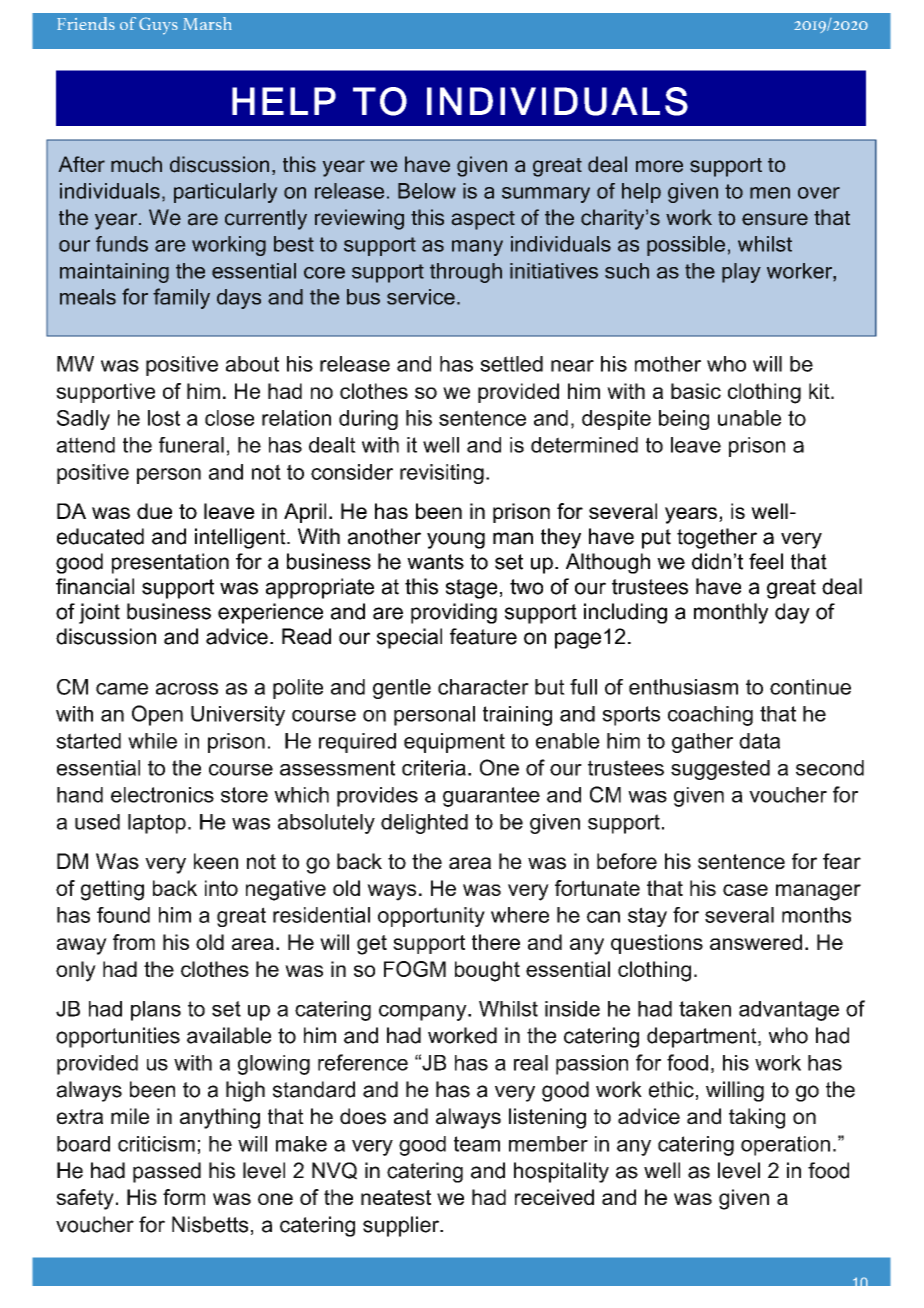  Describe the element at coordinates (134, 942) in the screenshot. I see `from` at that location.
